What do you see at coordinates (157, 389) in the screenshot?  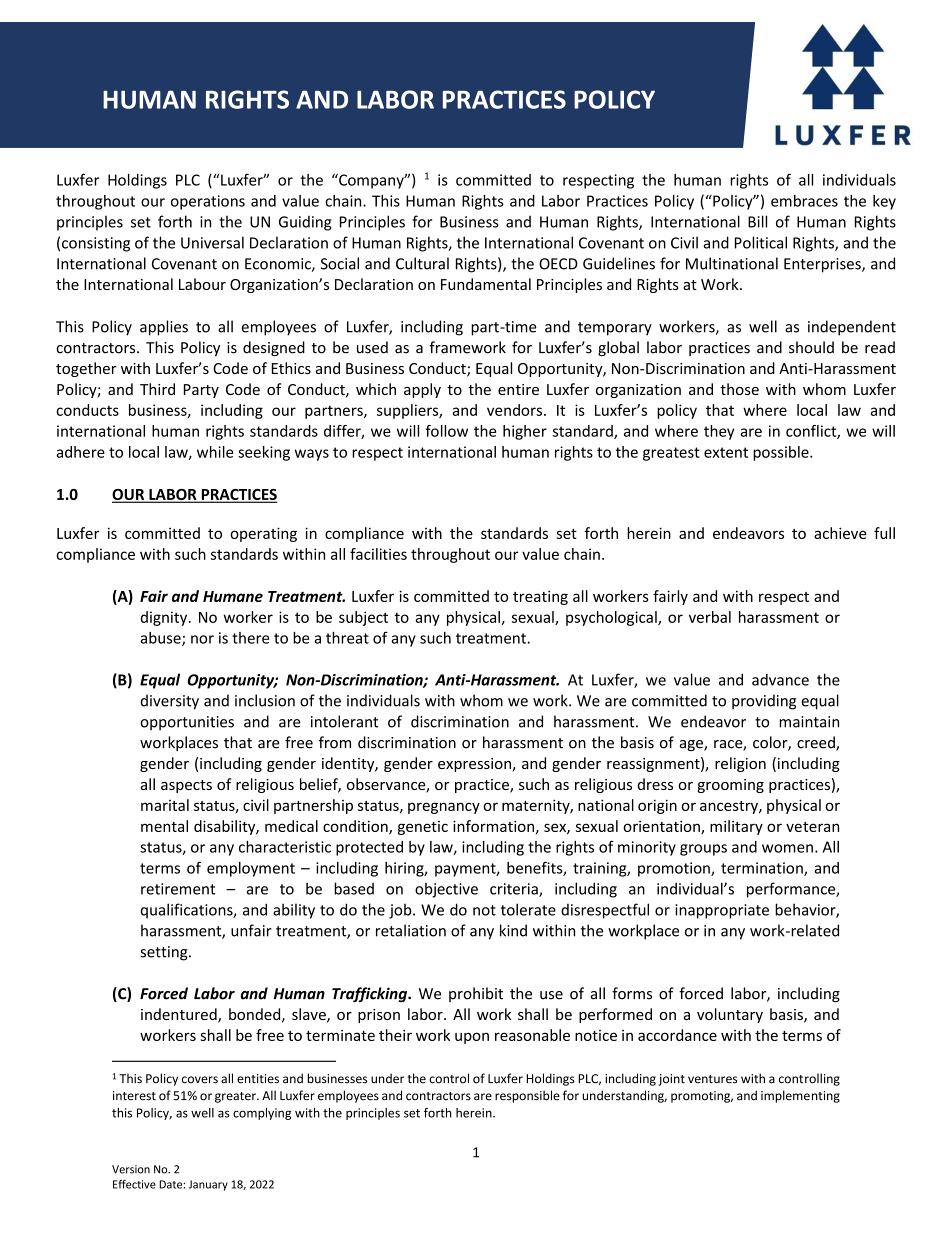 I see `Third` at bounding box center [157, 389].
